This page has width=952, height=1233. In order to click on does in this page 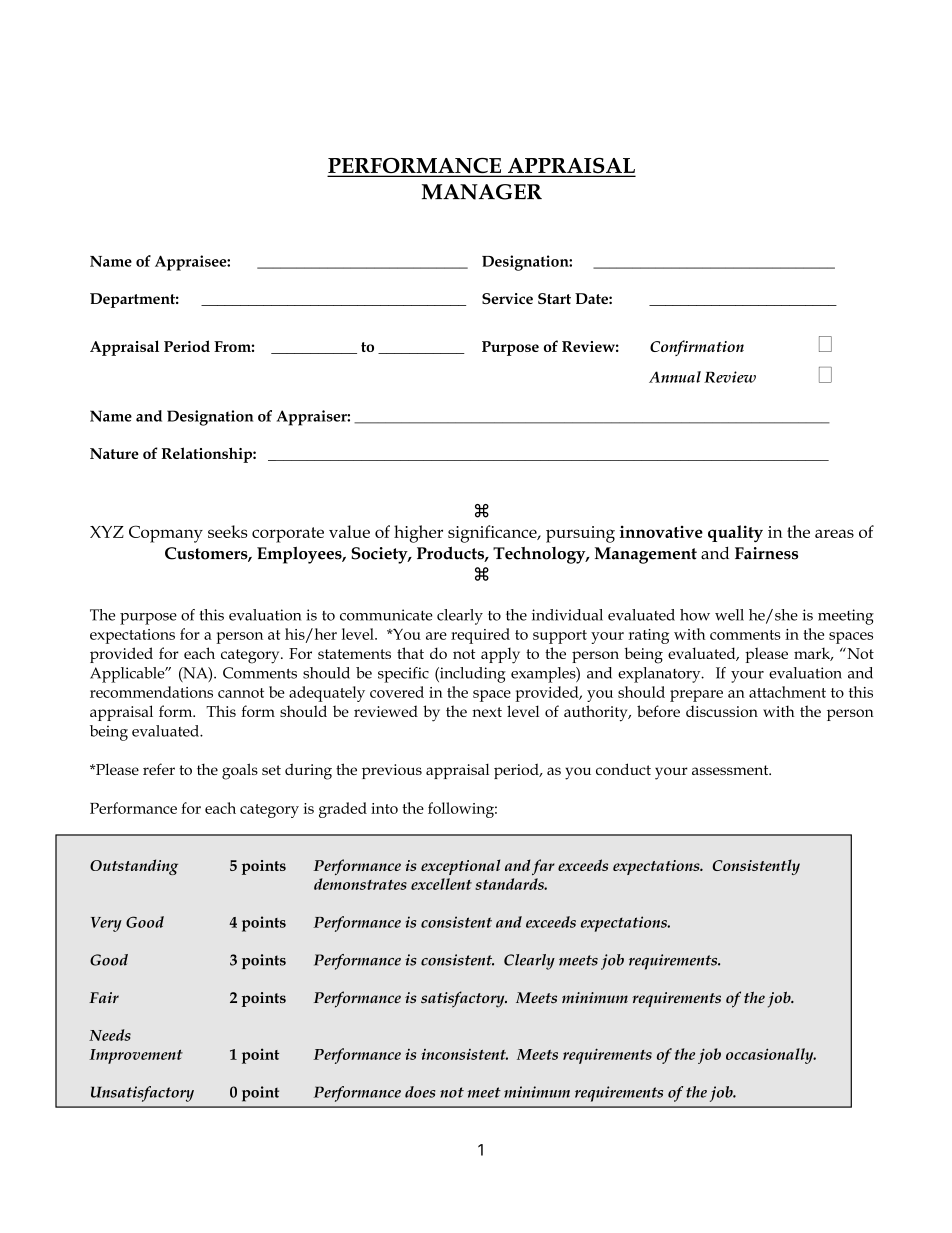, I will do `click(420, 1092)`.
